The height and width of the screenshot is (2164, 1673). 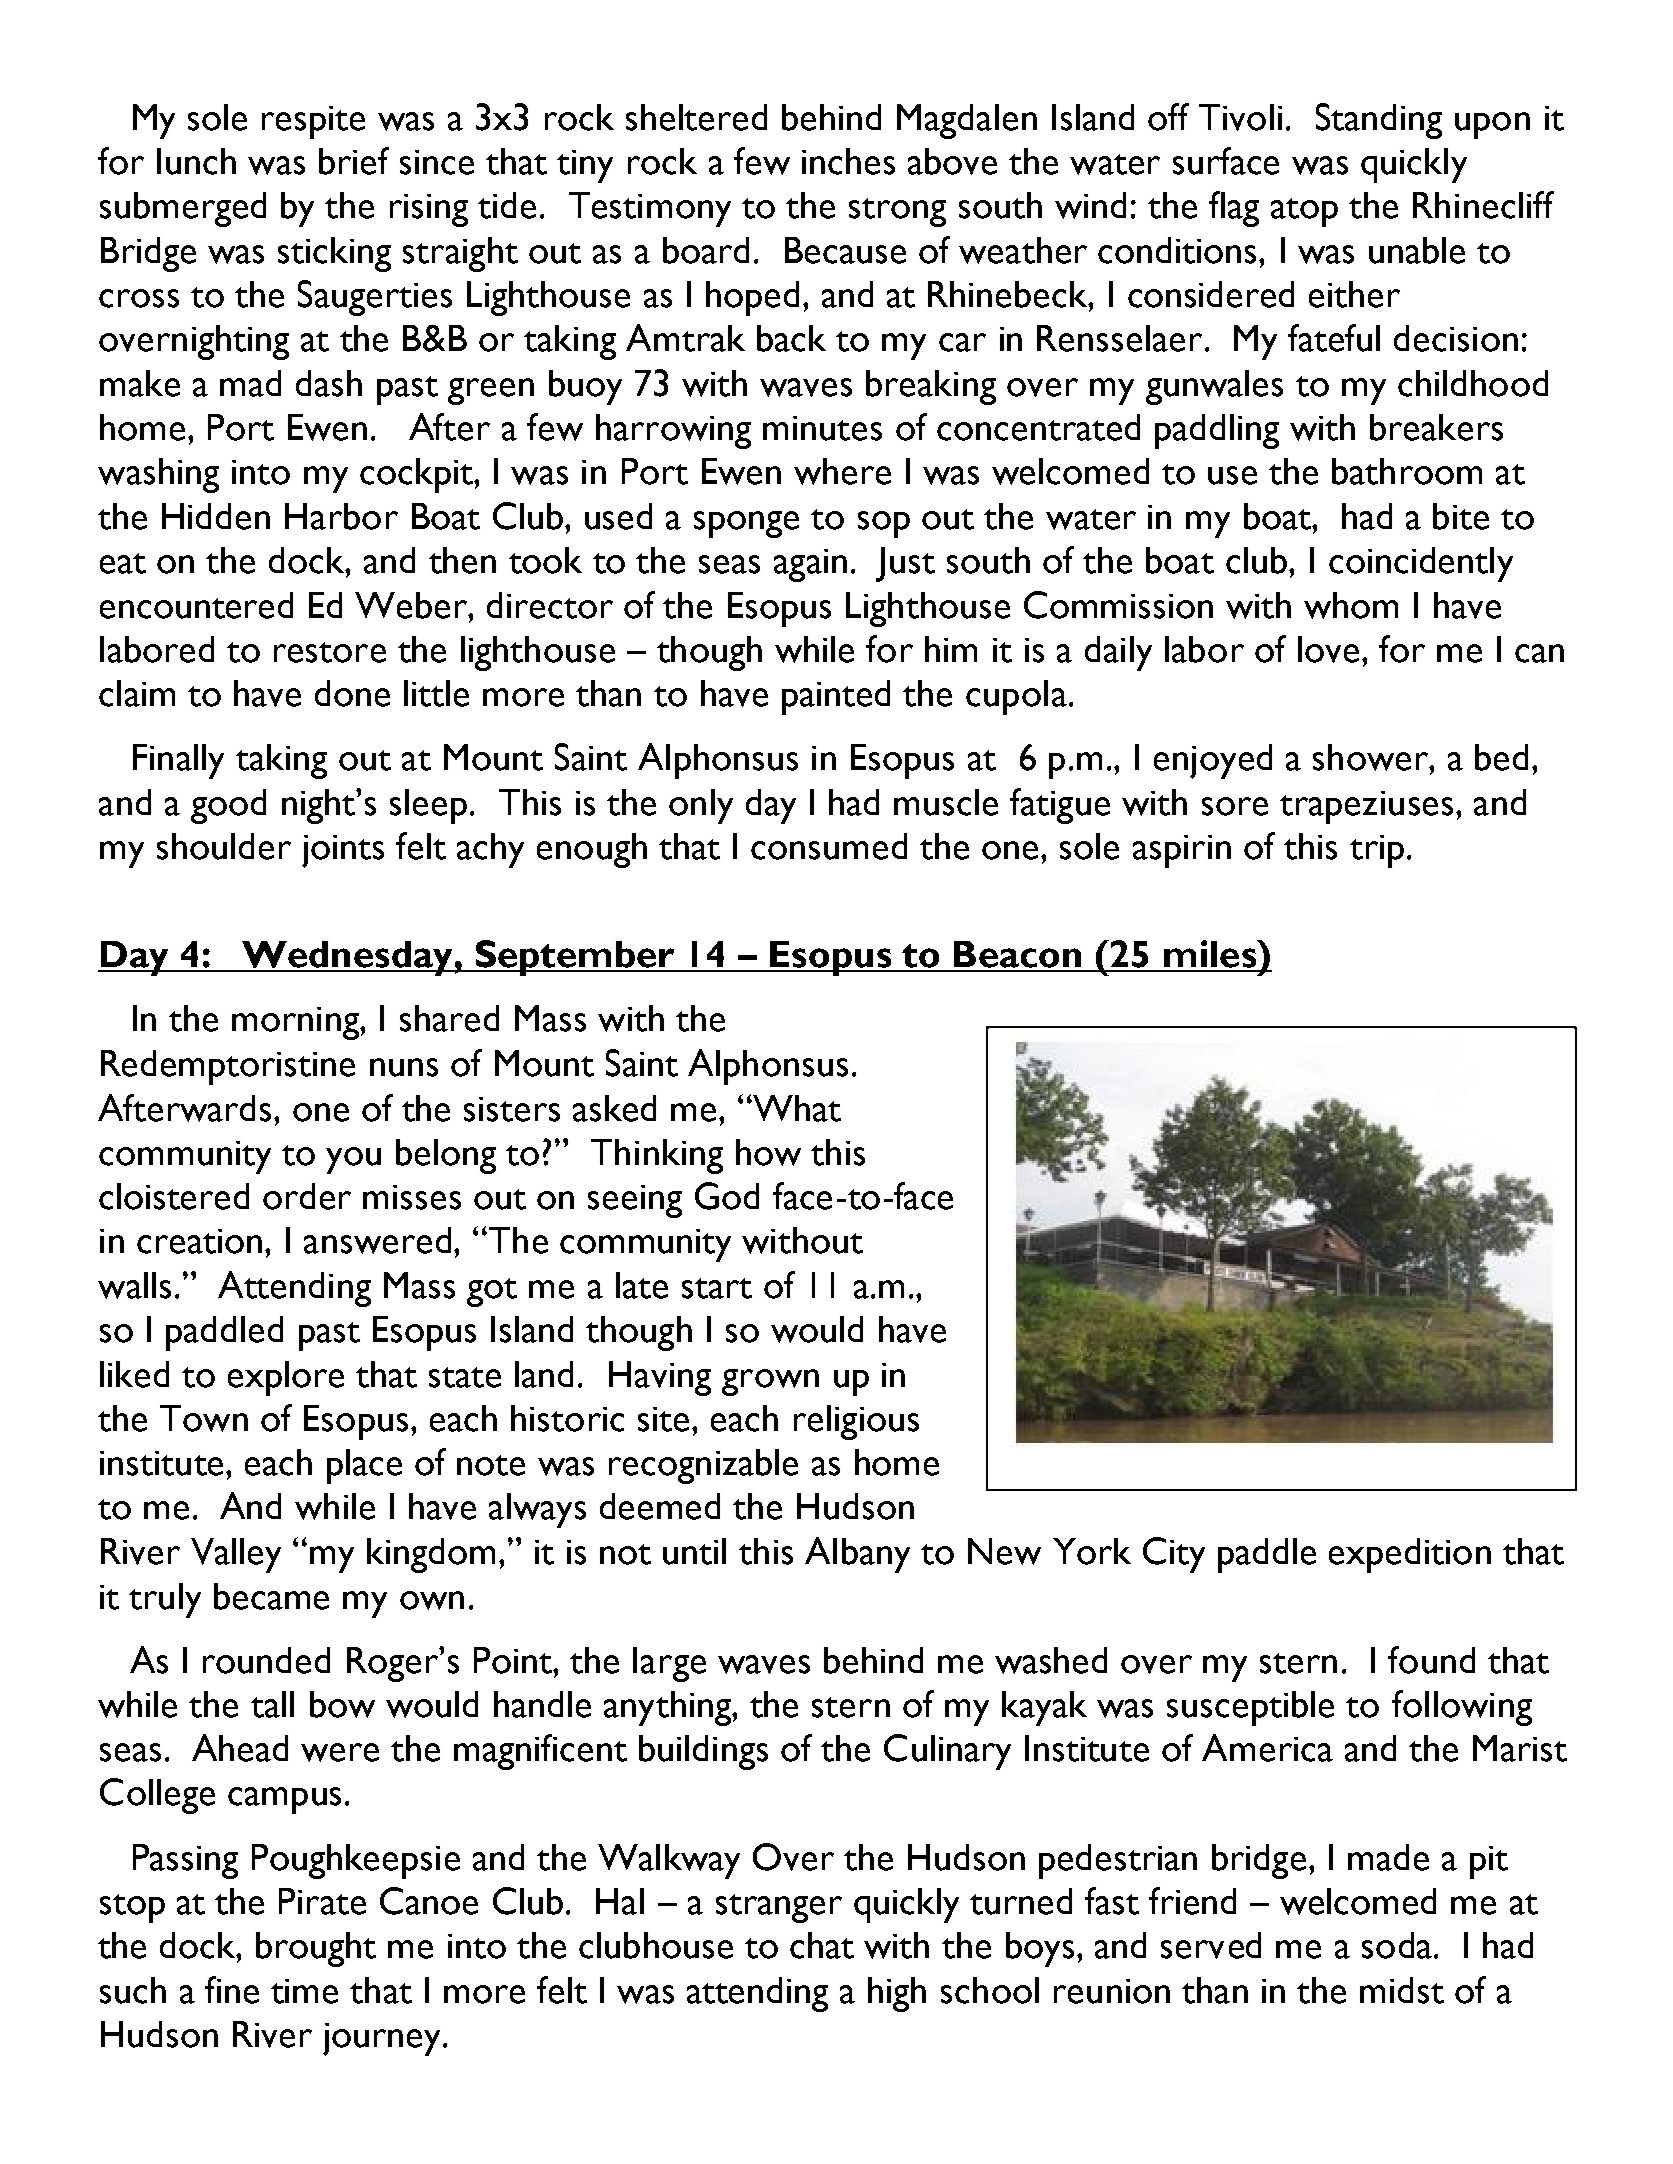 I want to click on trip, so click(x=1377, y=851).
